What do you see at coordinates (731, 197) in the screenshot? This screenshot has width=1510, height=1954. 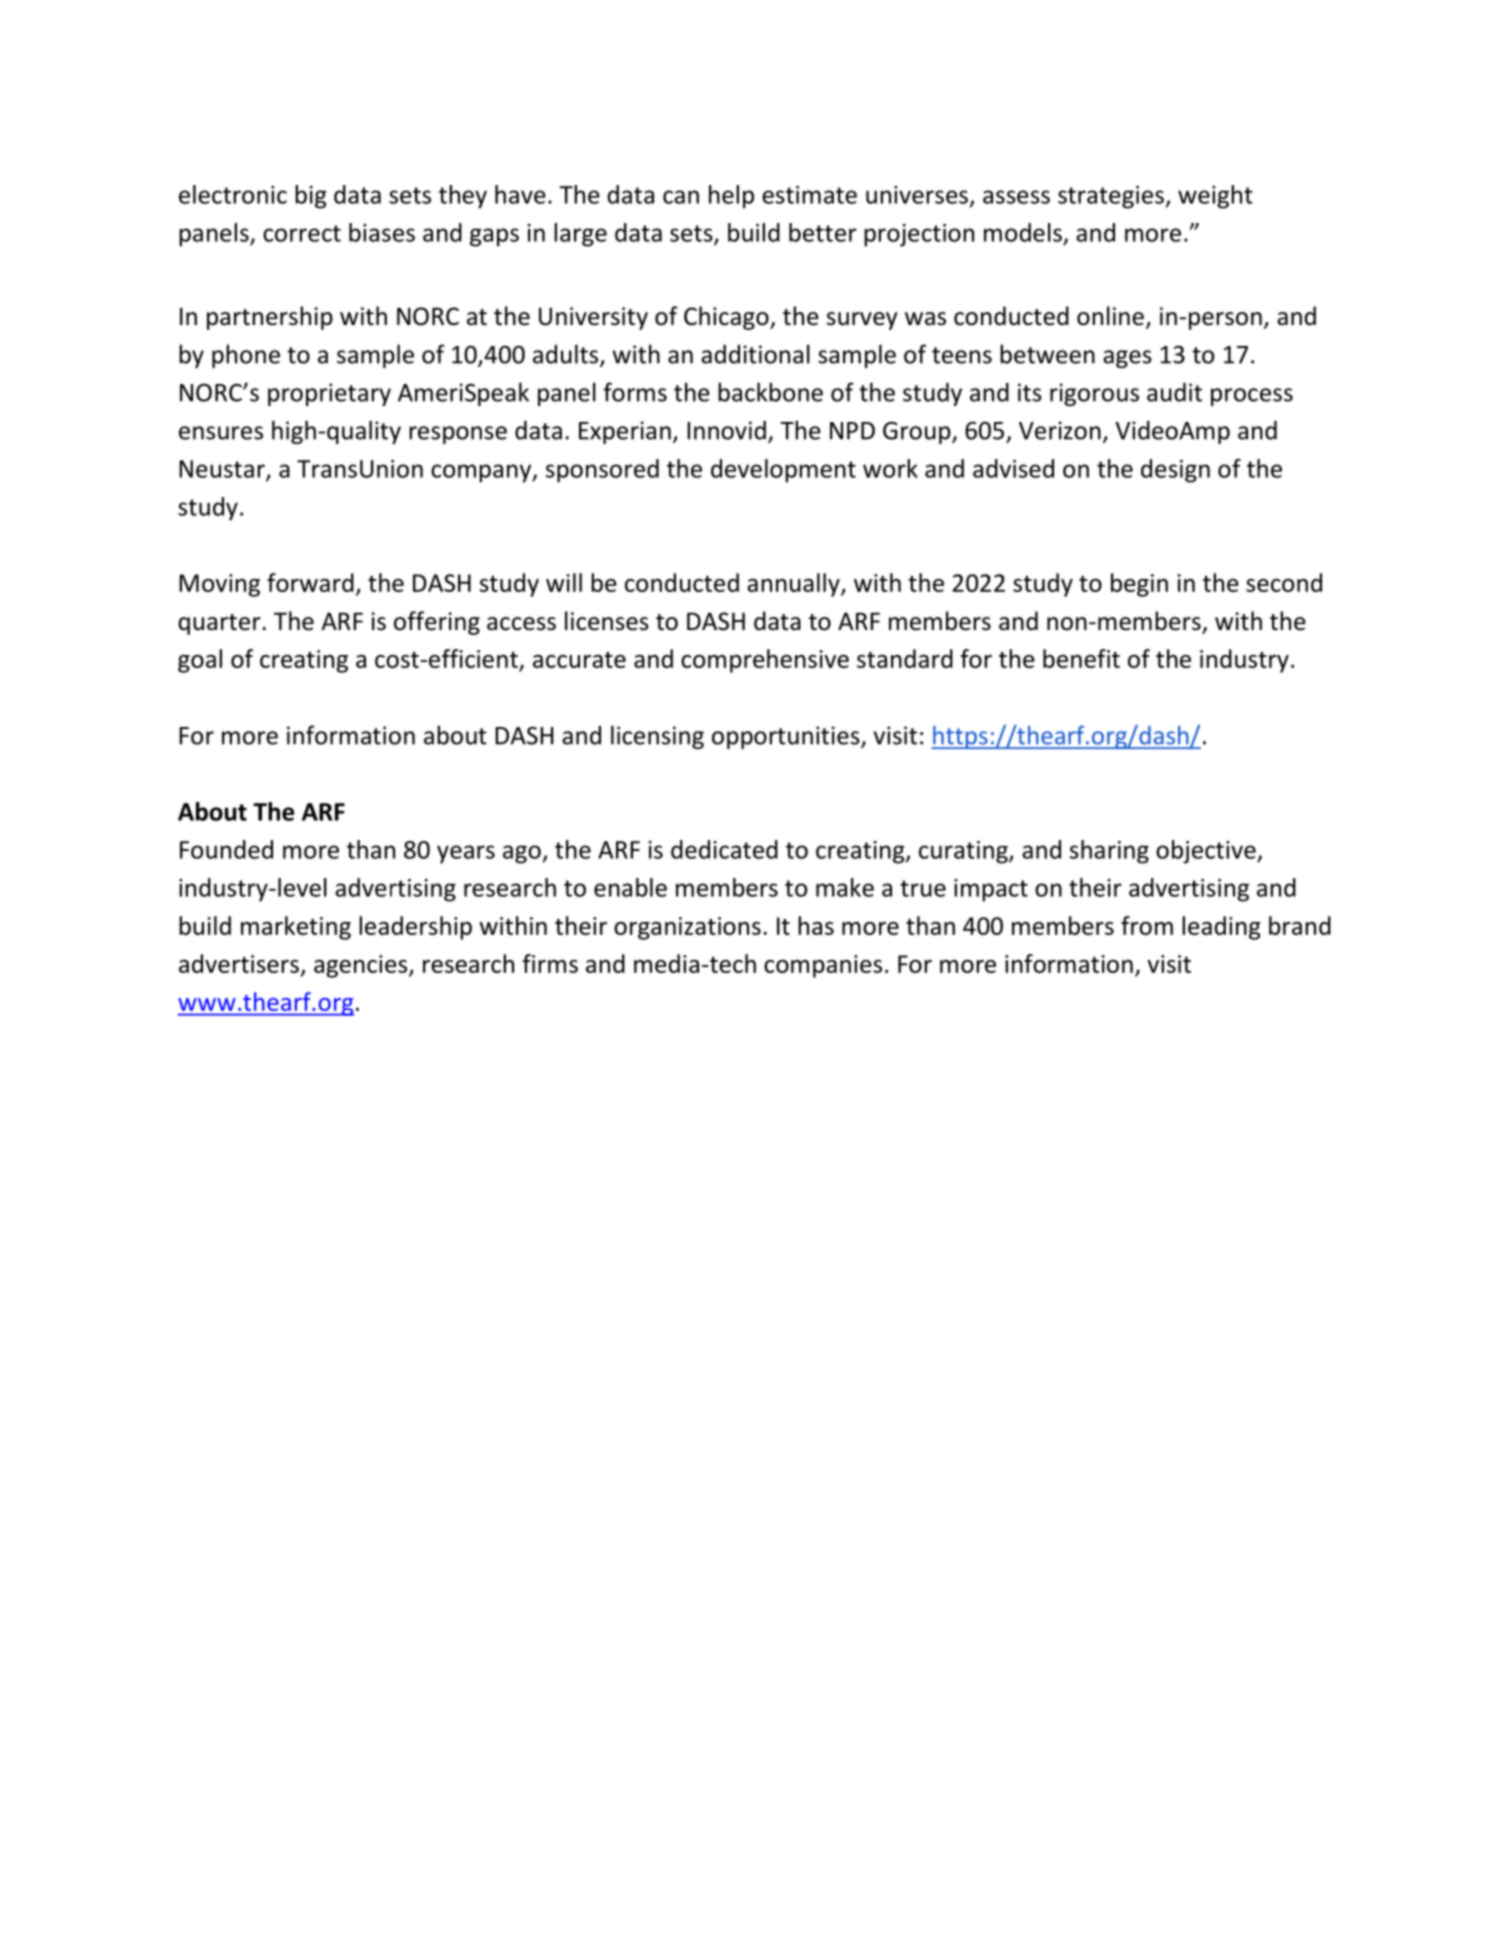 I see `help` at bounding box center [731, 197].
